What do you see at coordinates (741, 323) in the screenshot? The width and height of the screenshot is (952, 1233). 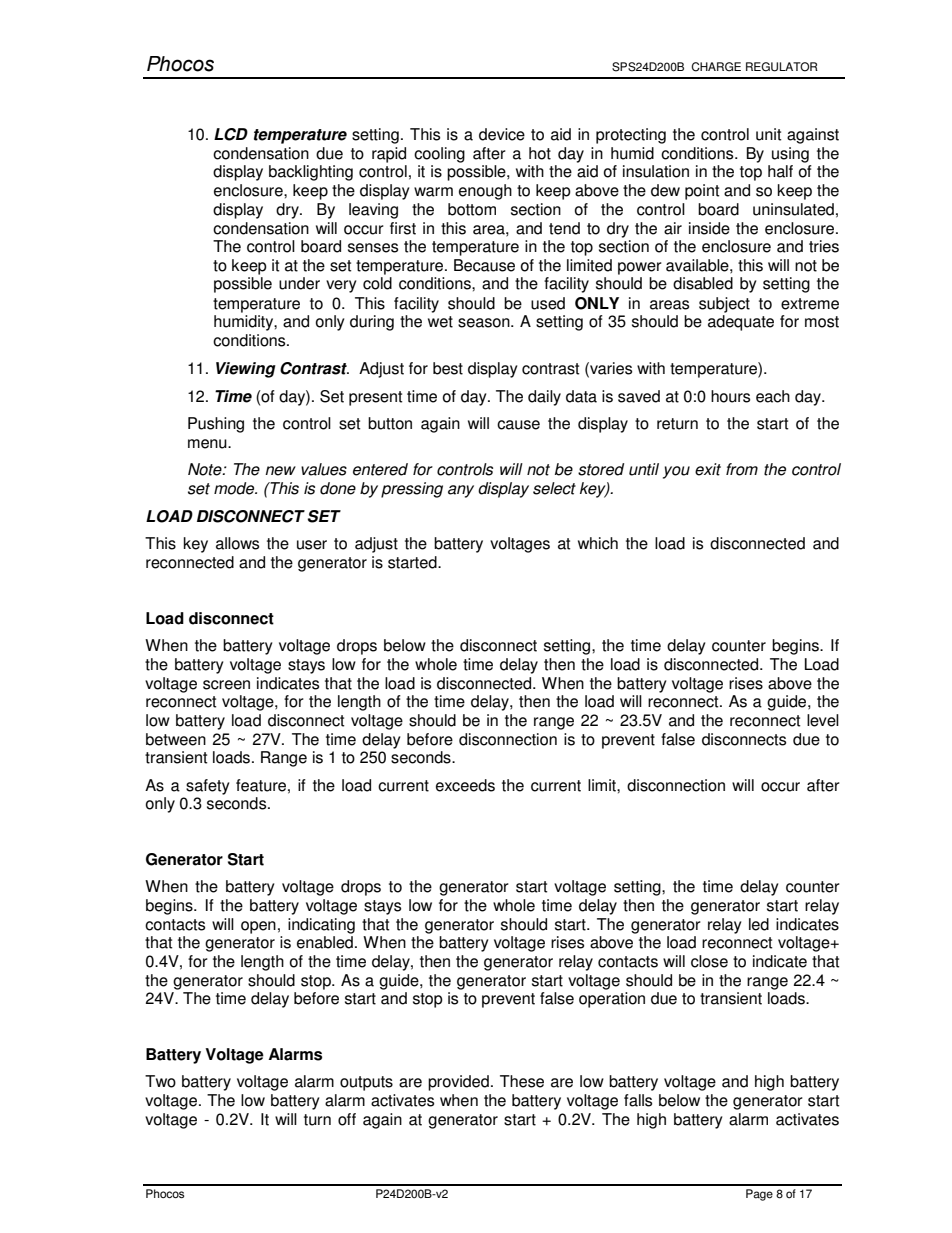 I see `adequate` at bounding box center [741, 323].
